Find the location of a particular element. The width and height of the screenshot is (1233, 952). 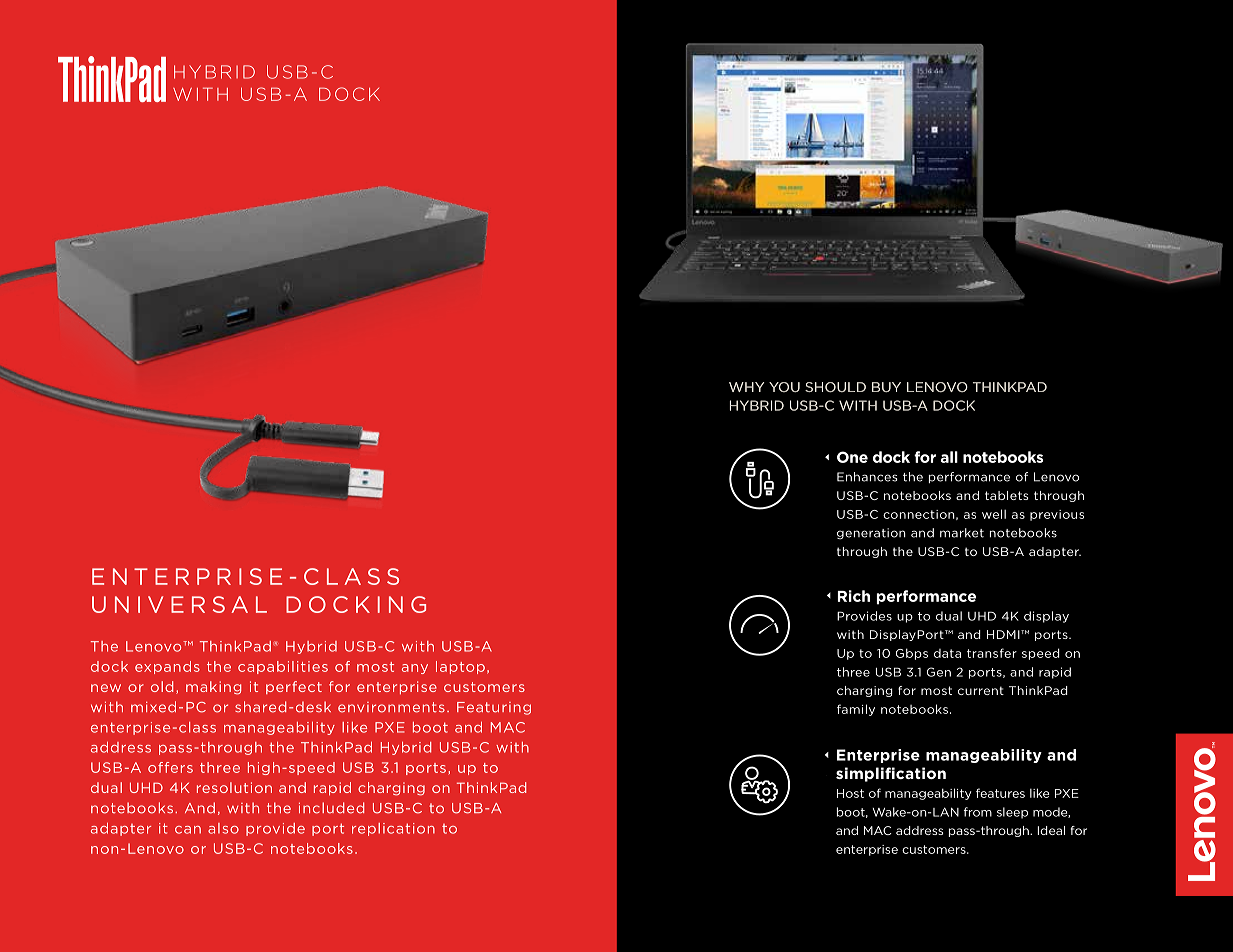

One is located at coordinates (852, 457).
